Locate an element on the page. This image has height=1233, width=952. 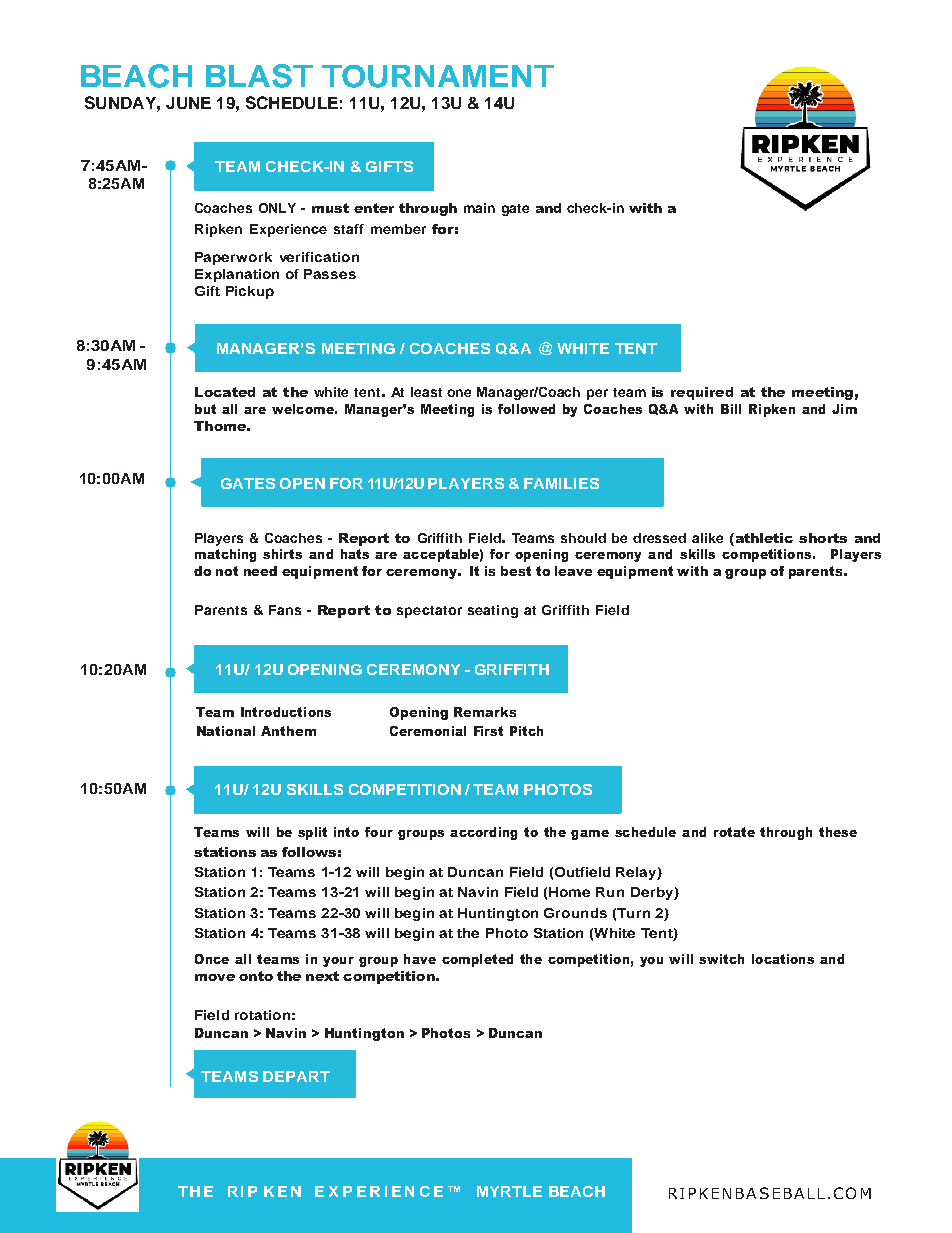
Bill is located at coordinates (731, 409).
